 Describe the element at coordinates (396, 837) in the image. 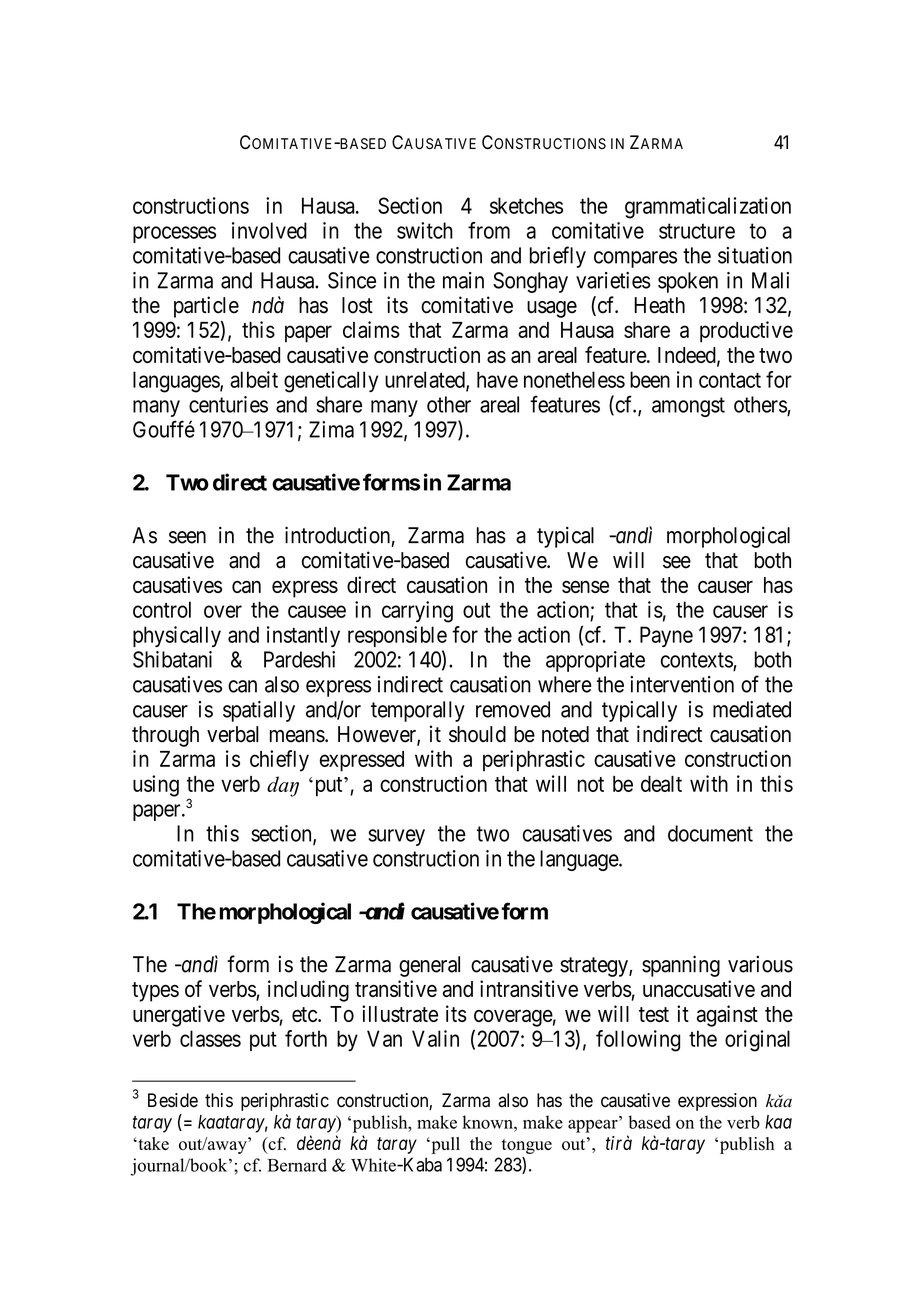

I see `survey` at that location.
